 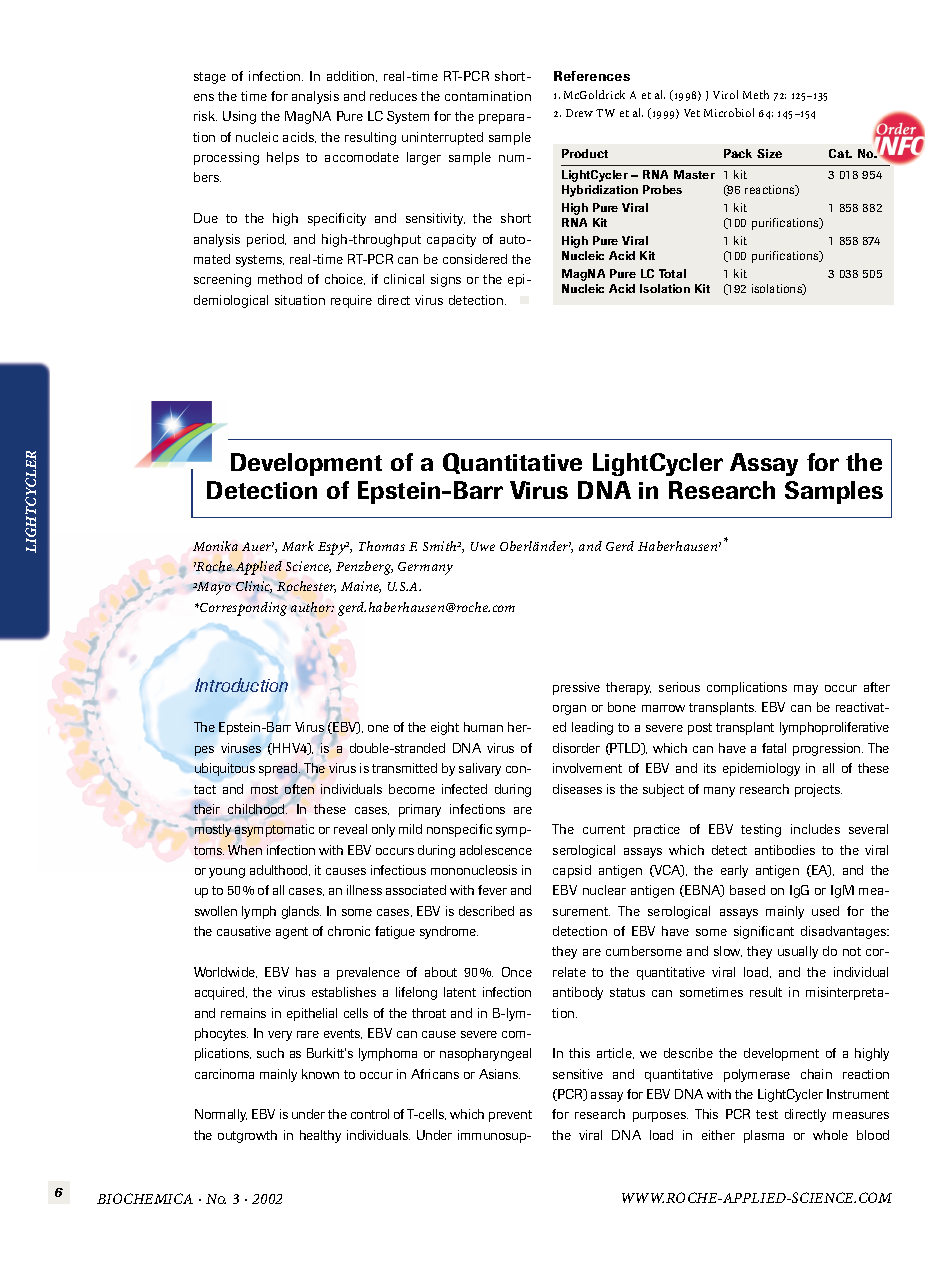 What do you see at coordinates (239, 117) in the image?
I see `Using` at bounding box center [239, 117].
